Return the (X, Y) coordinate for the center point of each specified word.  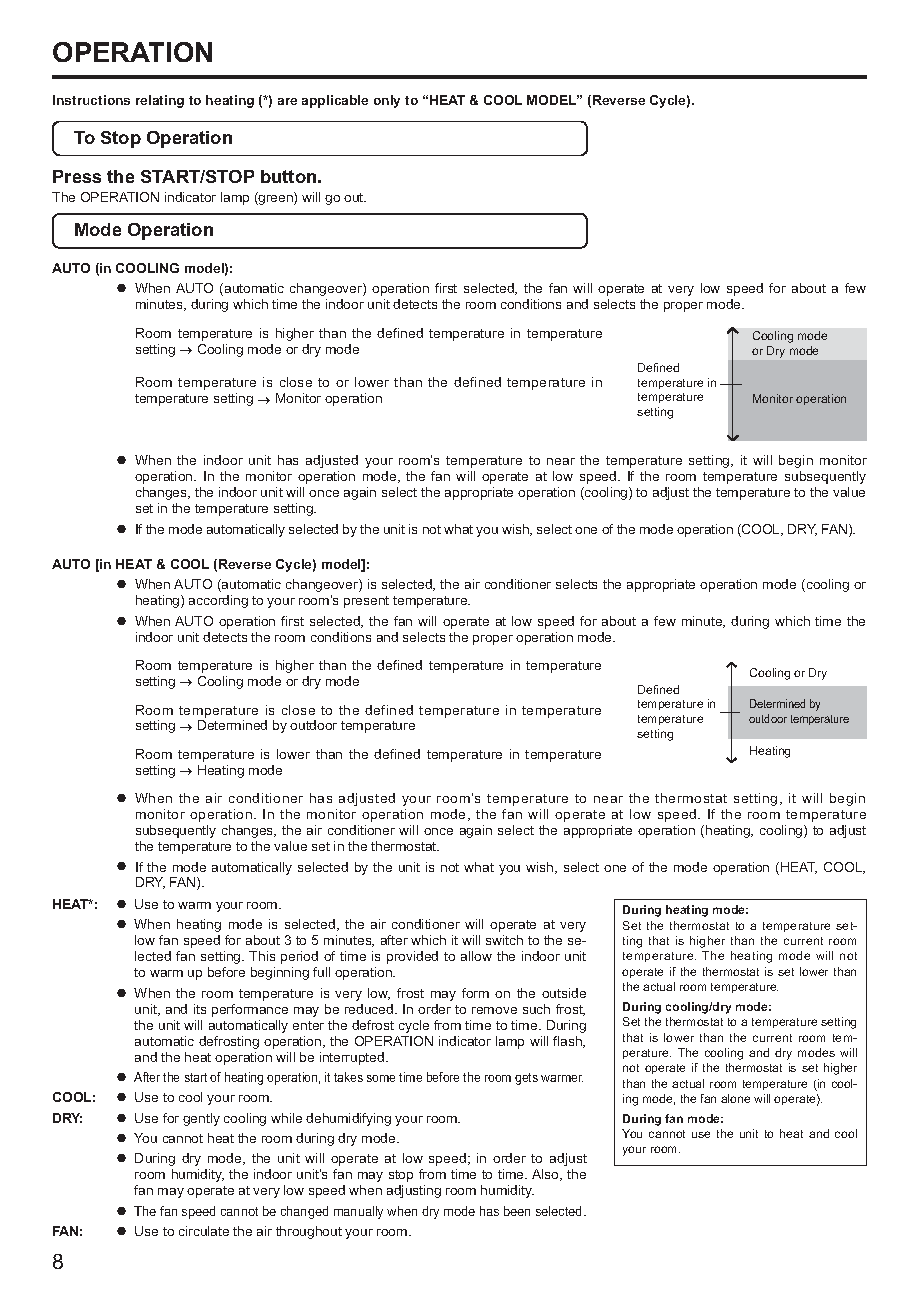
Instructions (91, 100)
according (218, 601)
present (366, 602)
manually (358, 1212)
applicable (335, 101)
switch (504, 940)
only (387, 101)
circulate (204, 1231)
